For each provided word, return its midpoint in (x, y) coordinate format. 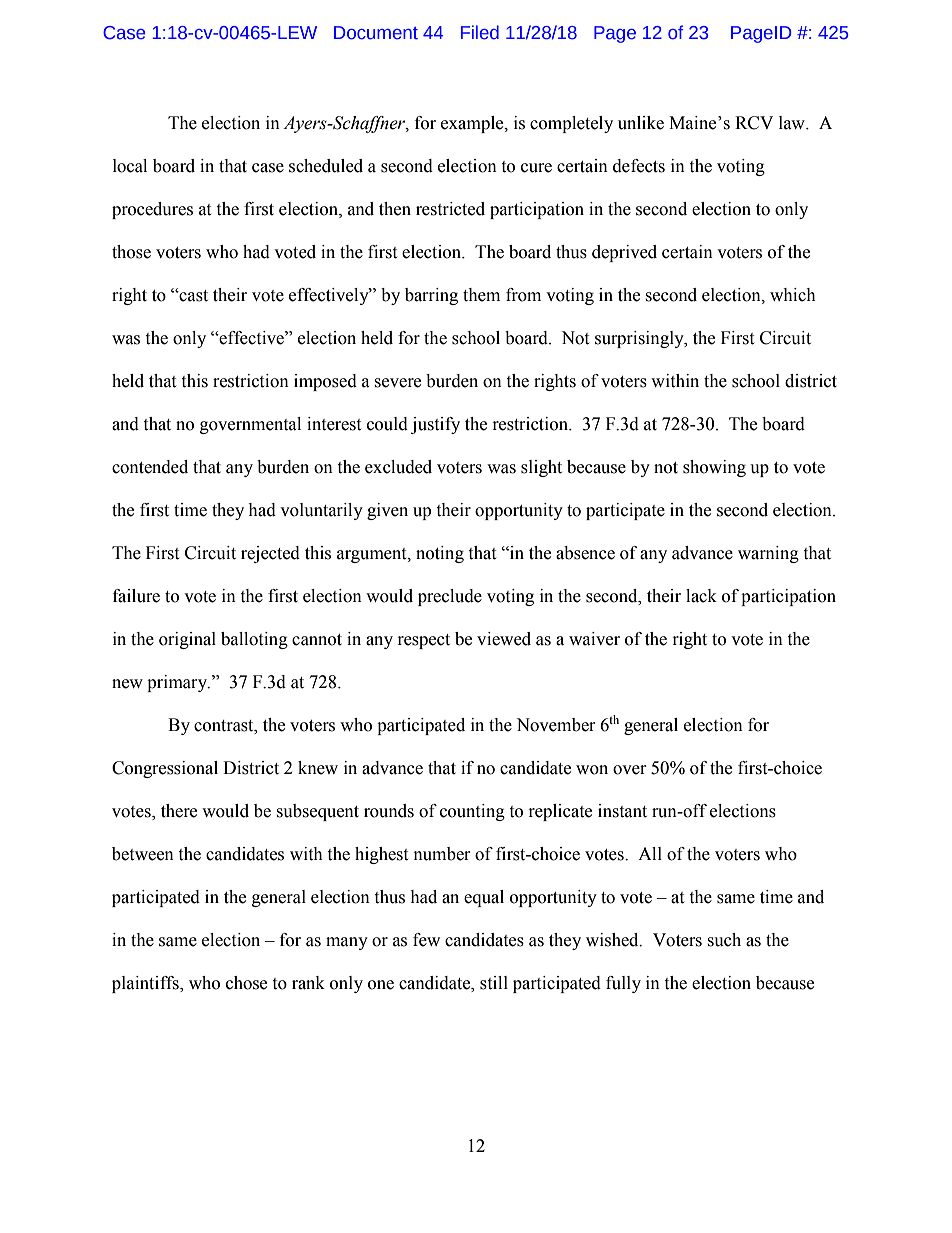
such (724, 940)
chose (246, 983)
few (426, 940)
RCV (754, 123)
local (130, 166)
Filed (480, 32)
